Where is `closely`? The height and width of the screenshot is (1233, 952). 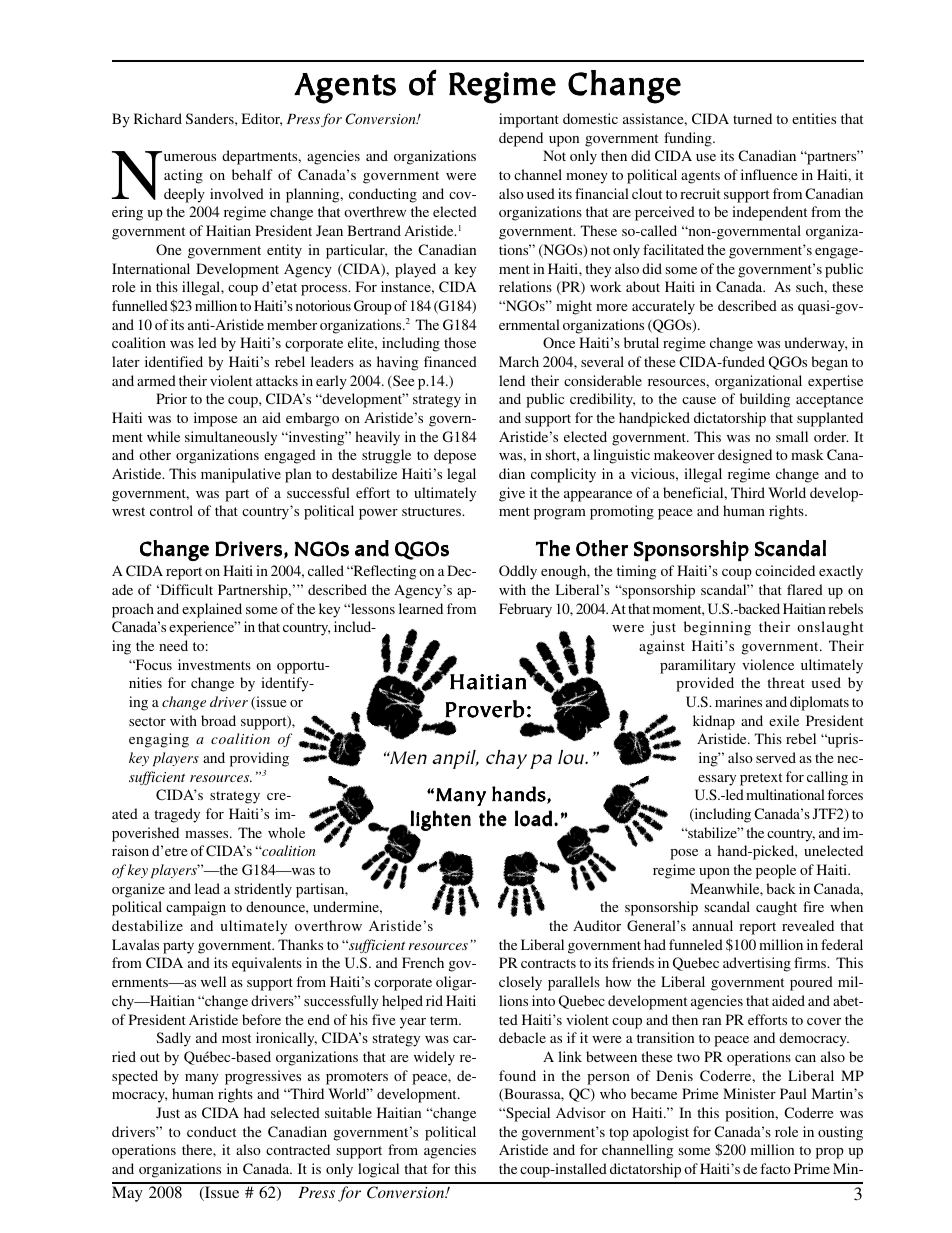 closely is located at coordinates (520, 983).
